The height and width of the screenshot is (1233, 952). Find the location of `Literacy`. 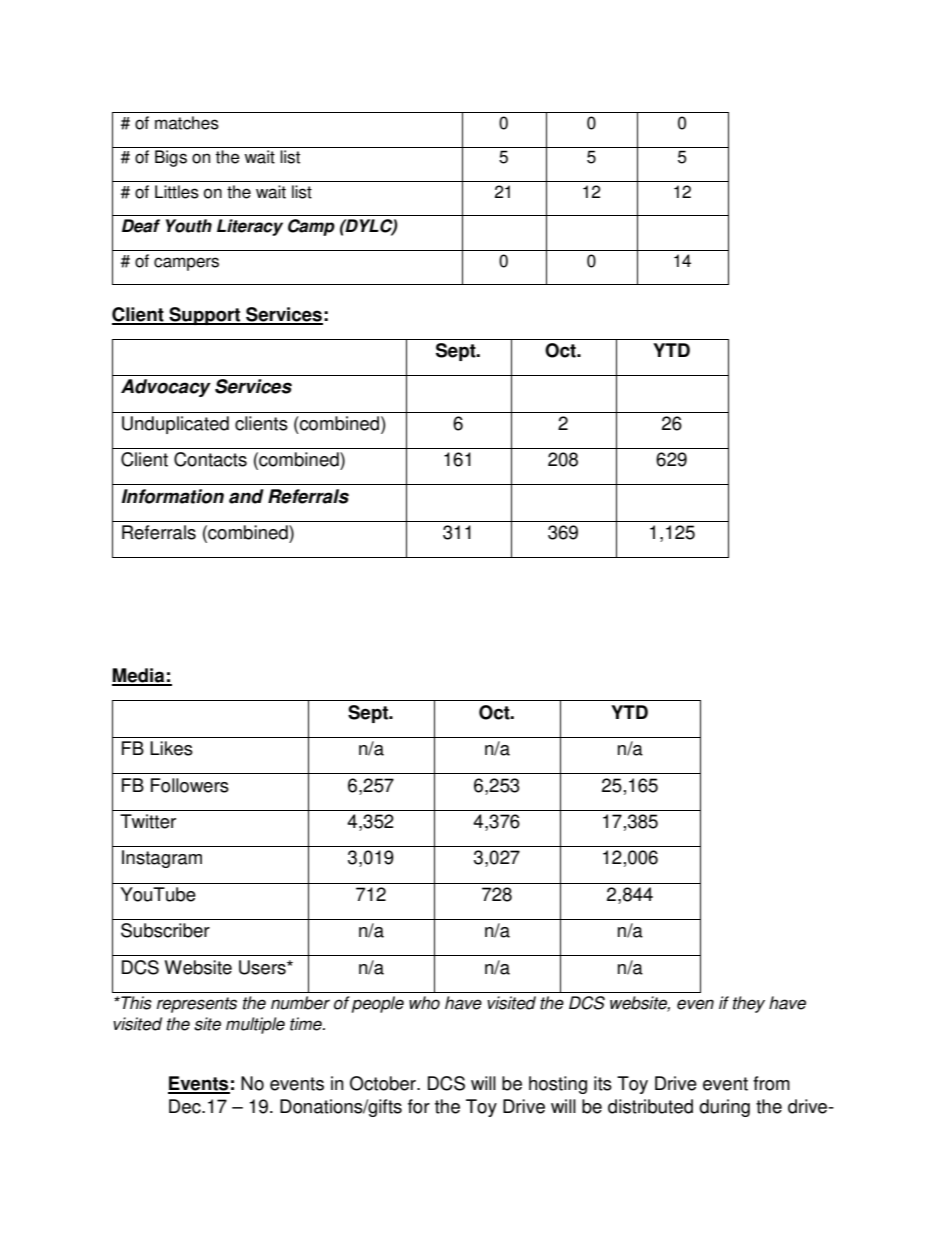

Literacy is located at coordinates (250, 227).
